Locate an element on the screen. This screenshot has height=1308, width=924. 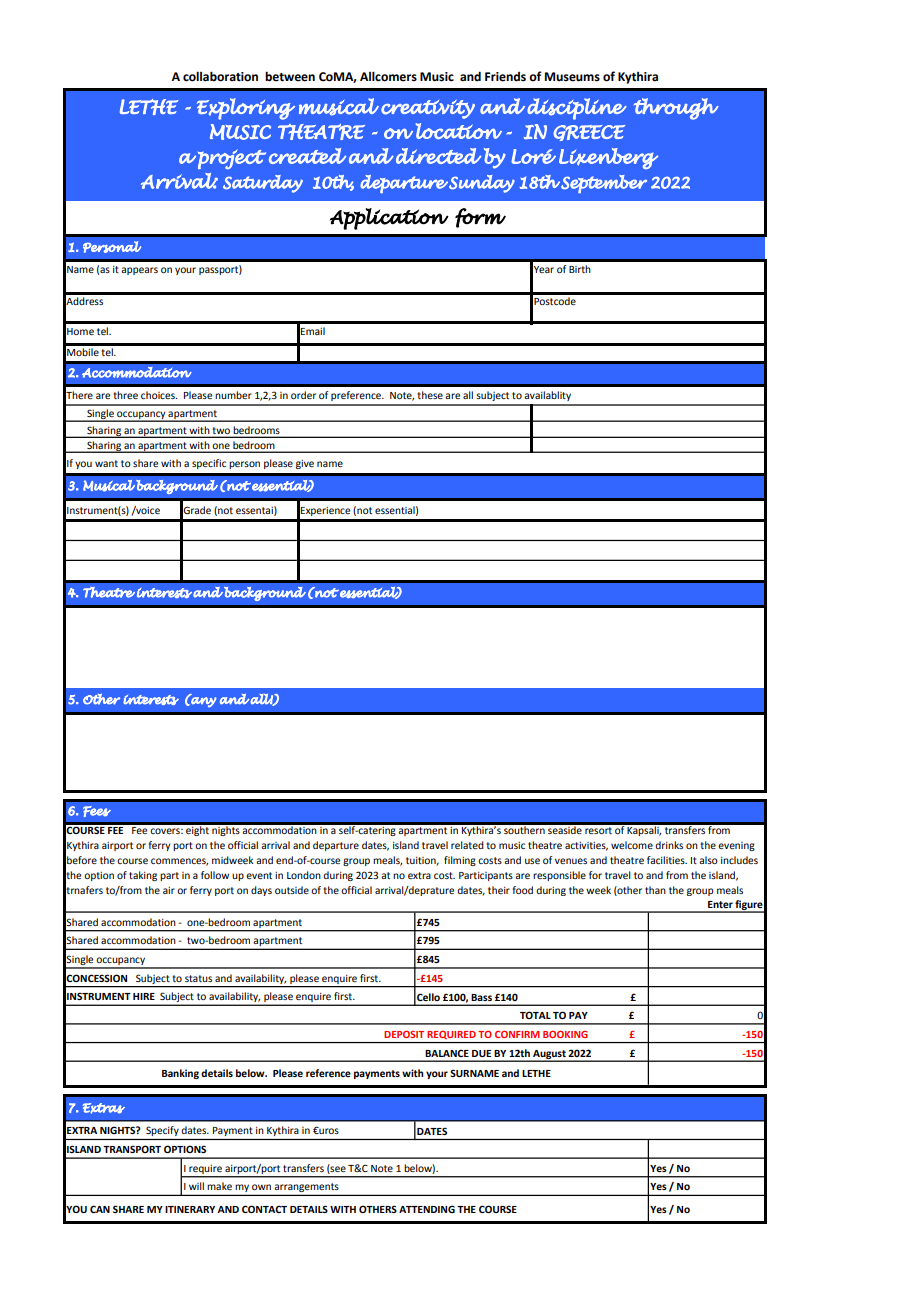
related is located at coordinates (467, 845).
